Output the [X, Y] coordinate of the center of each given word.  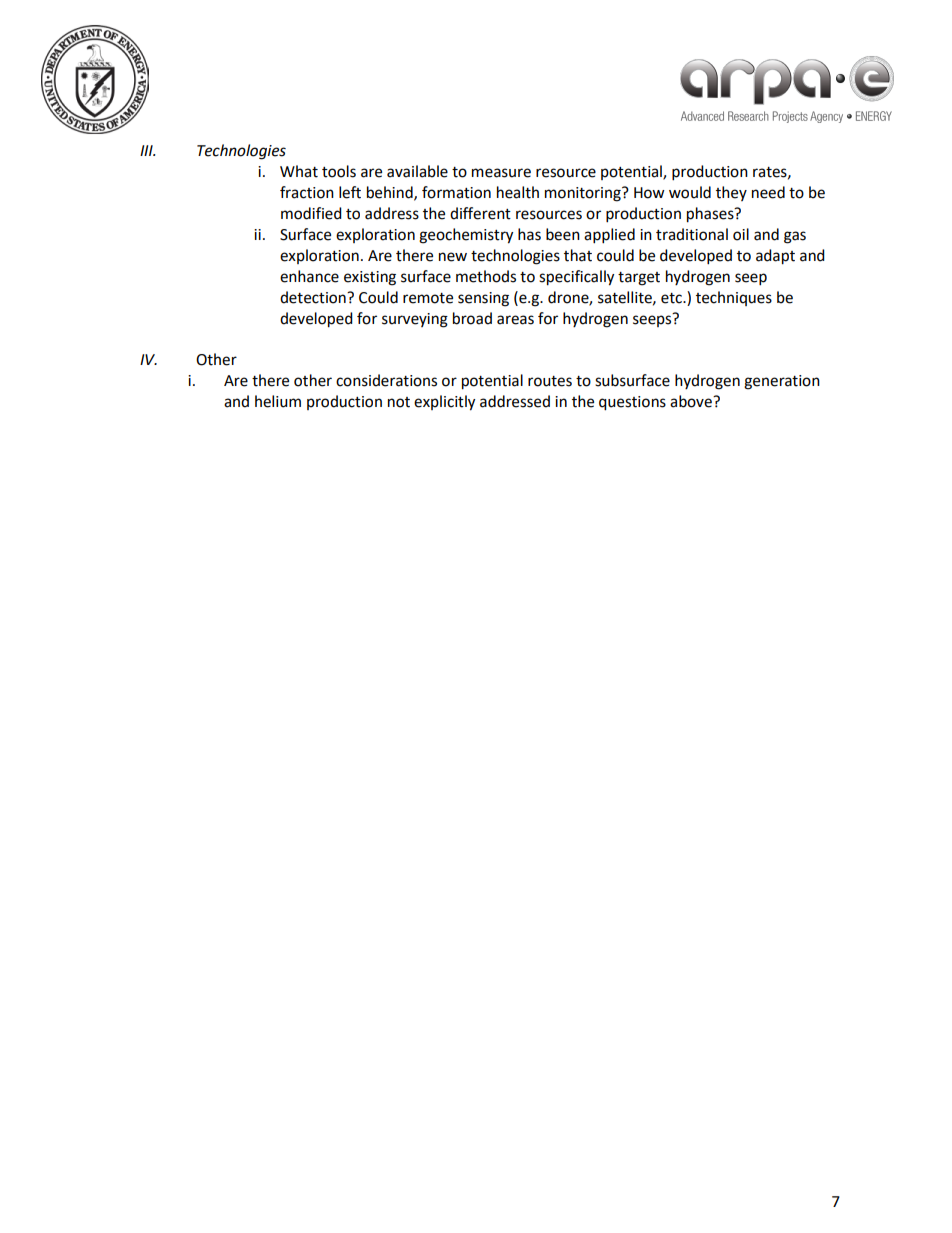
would [690, 192]
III [147, 150]
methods [486, 276]
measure [501, 173]
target [639, 279]
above [692, 401]
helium [278, 401]
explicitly [444, 403]
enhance [309, 276]
